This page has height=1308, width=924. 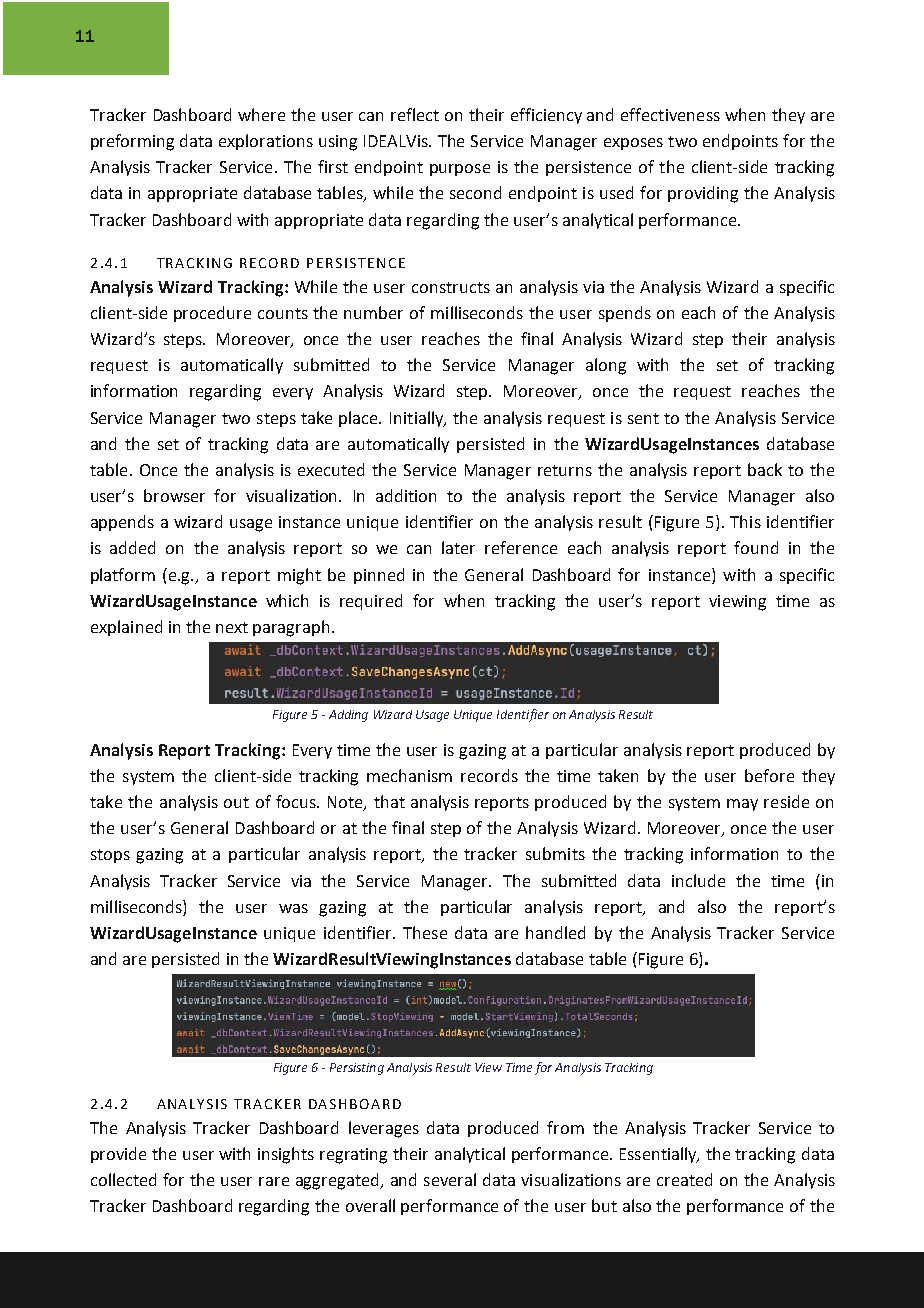 I want to click on later, so click(x=458, y=547).
